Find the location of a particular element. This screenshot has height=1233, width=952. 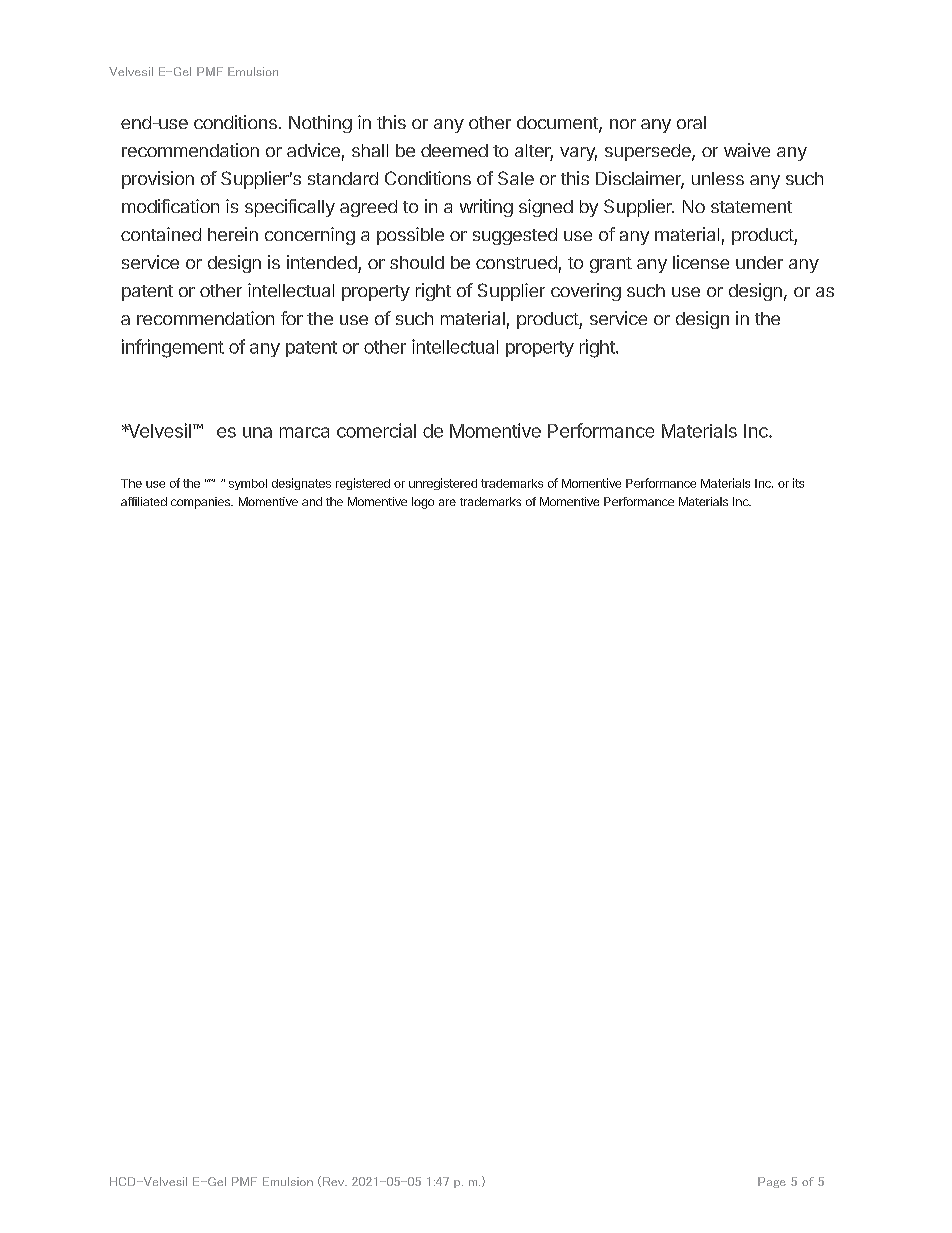

are is located at coordinates (447, 502).
